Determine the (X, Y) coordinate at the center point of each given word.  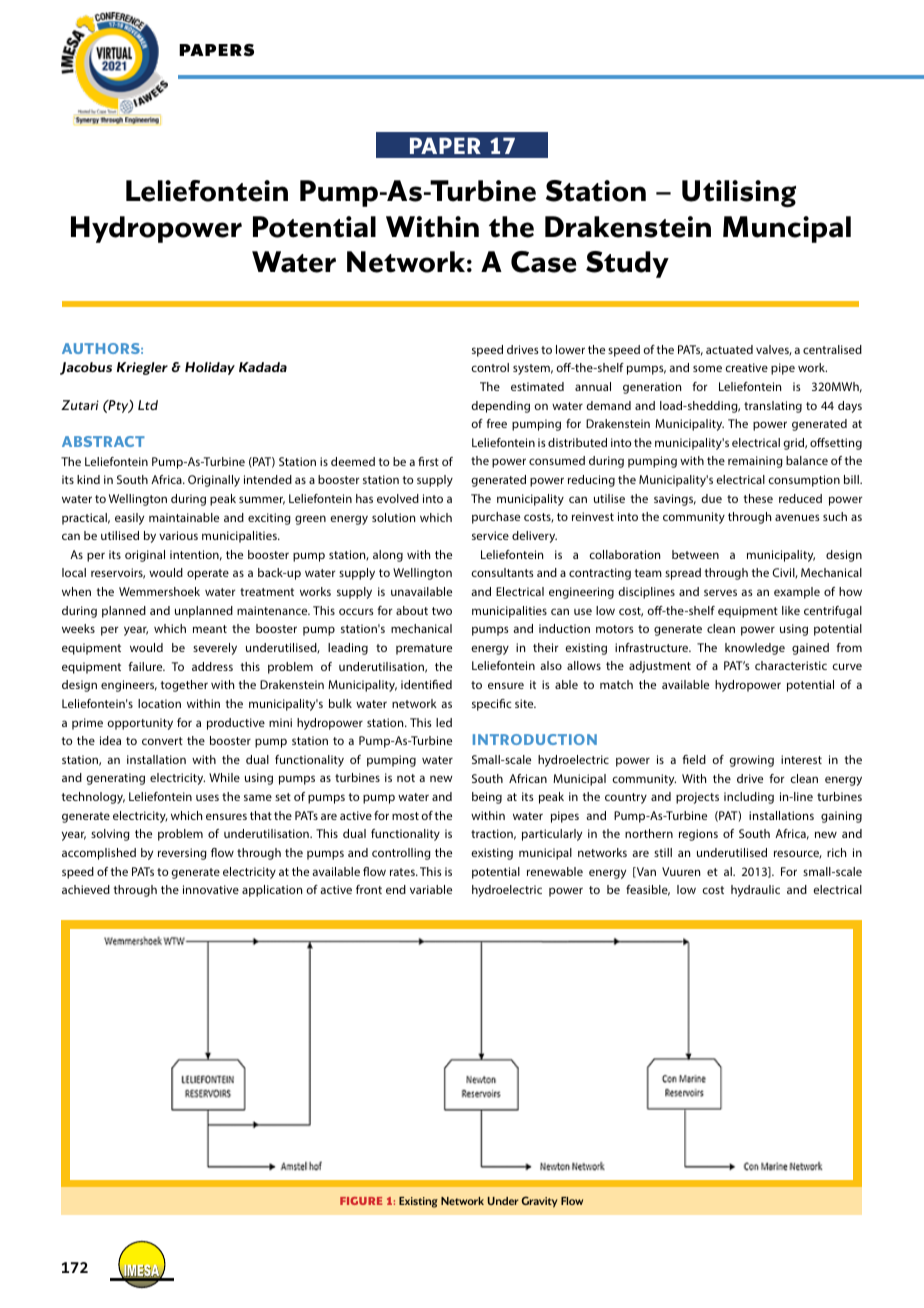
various (178, 535)
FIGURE (361, 1201)
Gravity (540, 1202)
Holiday (210, 368)
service (490, 535)
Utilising (739, 193)
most (405, 816)
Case (544, 262)
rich (836, 852)
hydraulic (755, 891)
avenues (797, 517)
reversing (182, 854)
